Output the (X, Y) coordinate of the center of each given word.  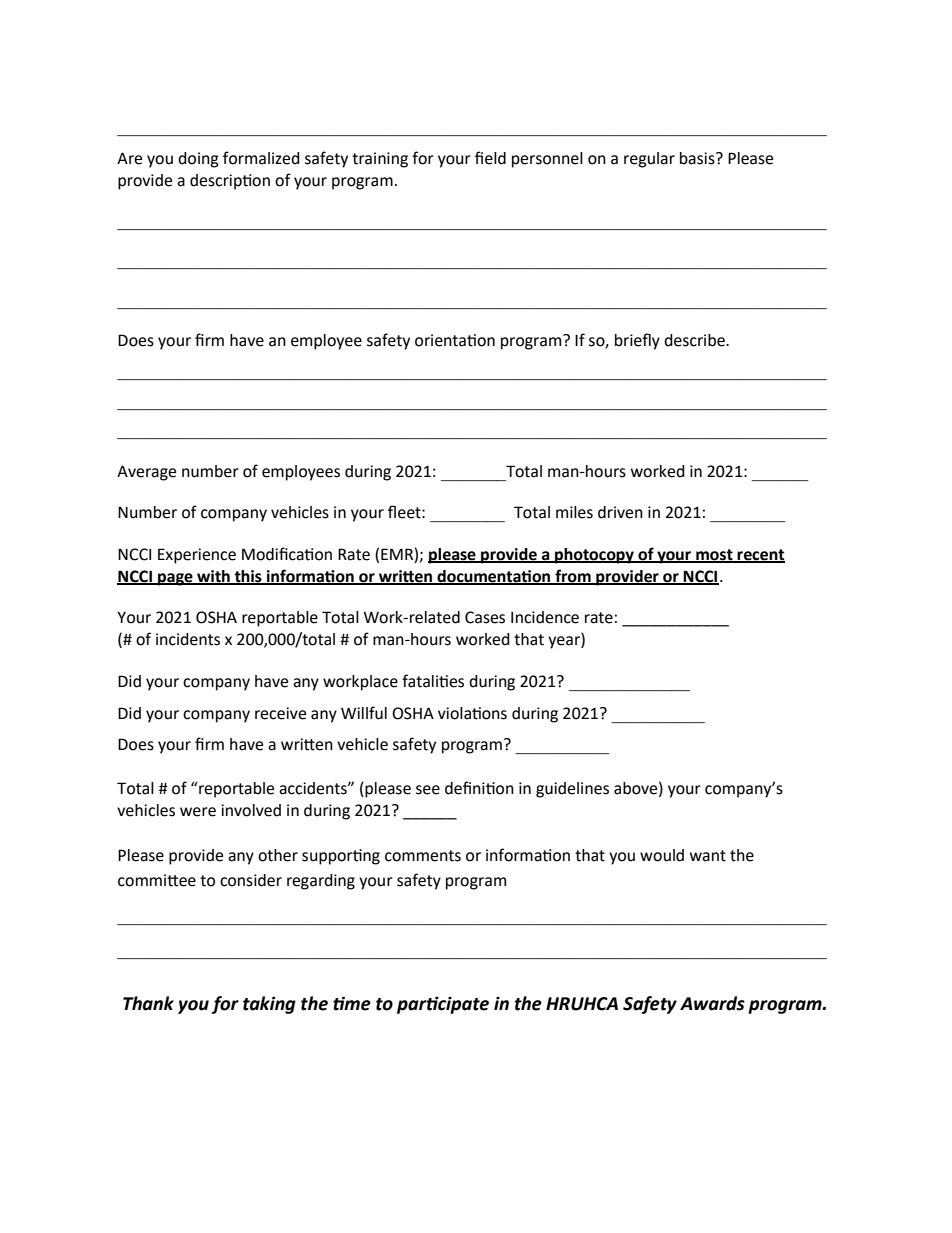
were (198, 812)
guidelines (572, 790)
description (230, 182)
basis (698, 158)
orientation (455, 340)
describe (695, 340)
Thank (148, 1003)
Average (146, 473)
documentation (494, 577)
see (428, 790)
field (490, 158)
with (213, 577)
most (714, 555)
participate (443, 1005)
